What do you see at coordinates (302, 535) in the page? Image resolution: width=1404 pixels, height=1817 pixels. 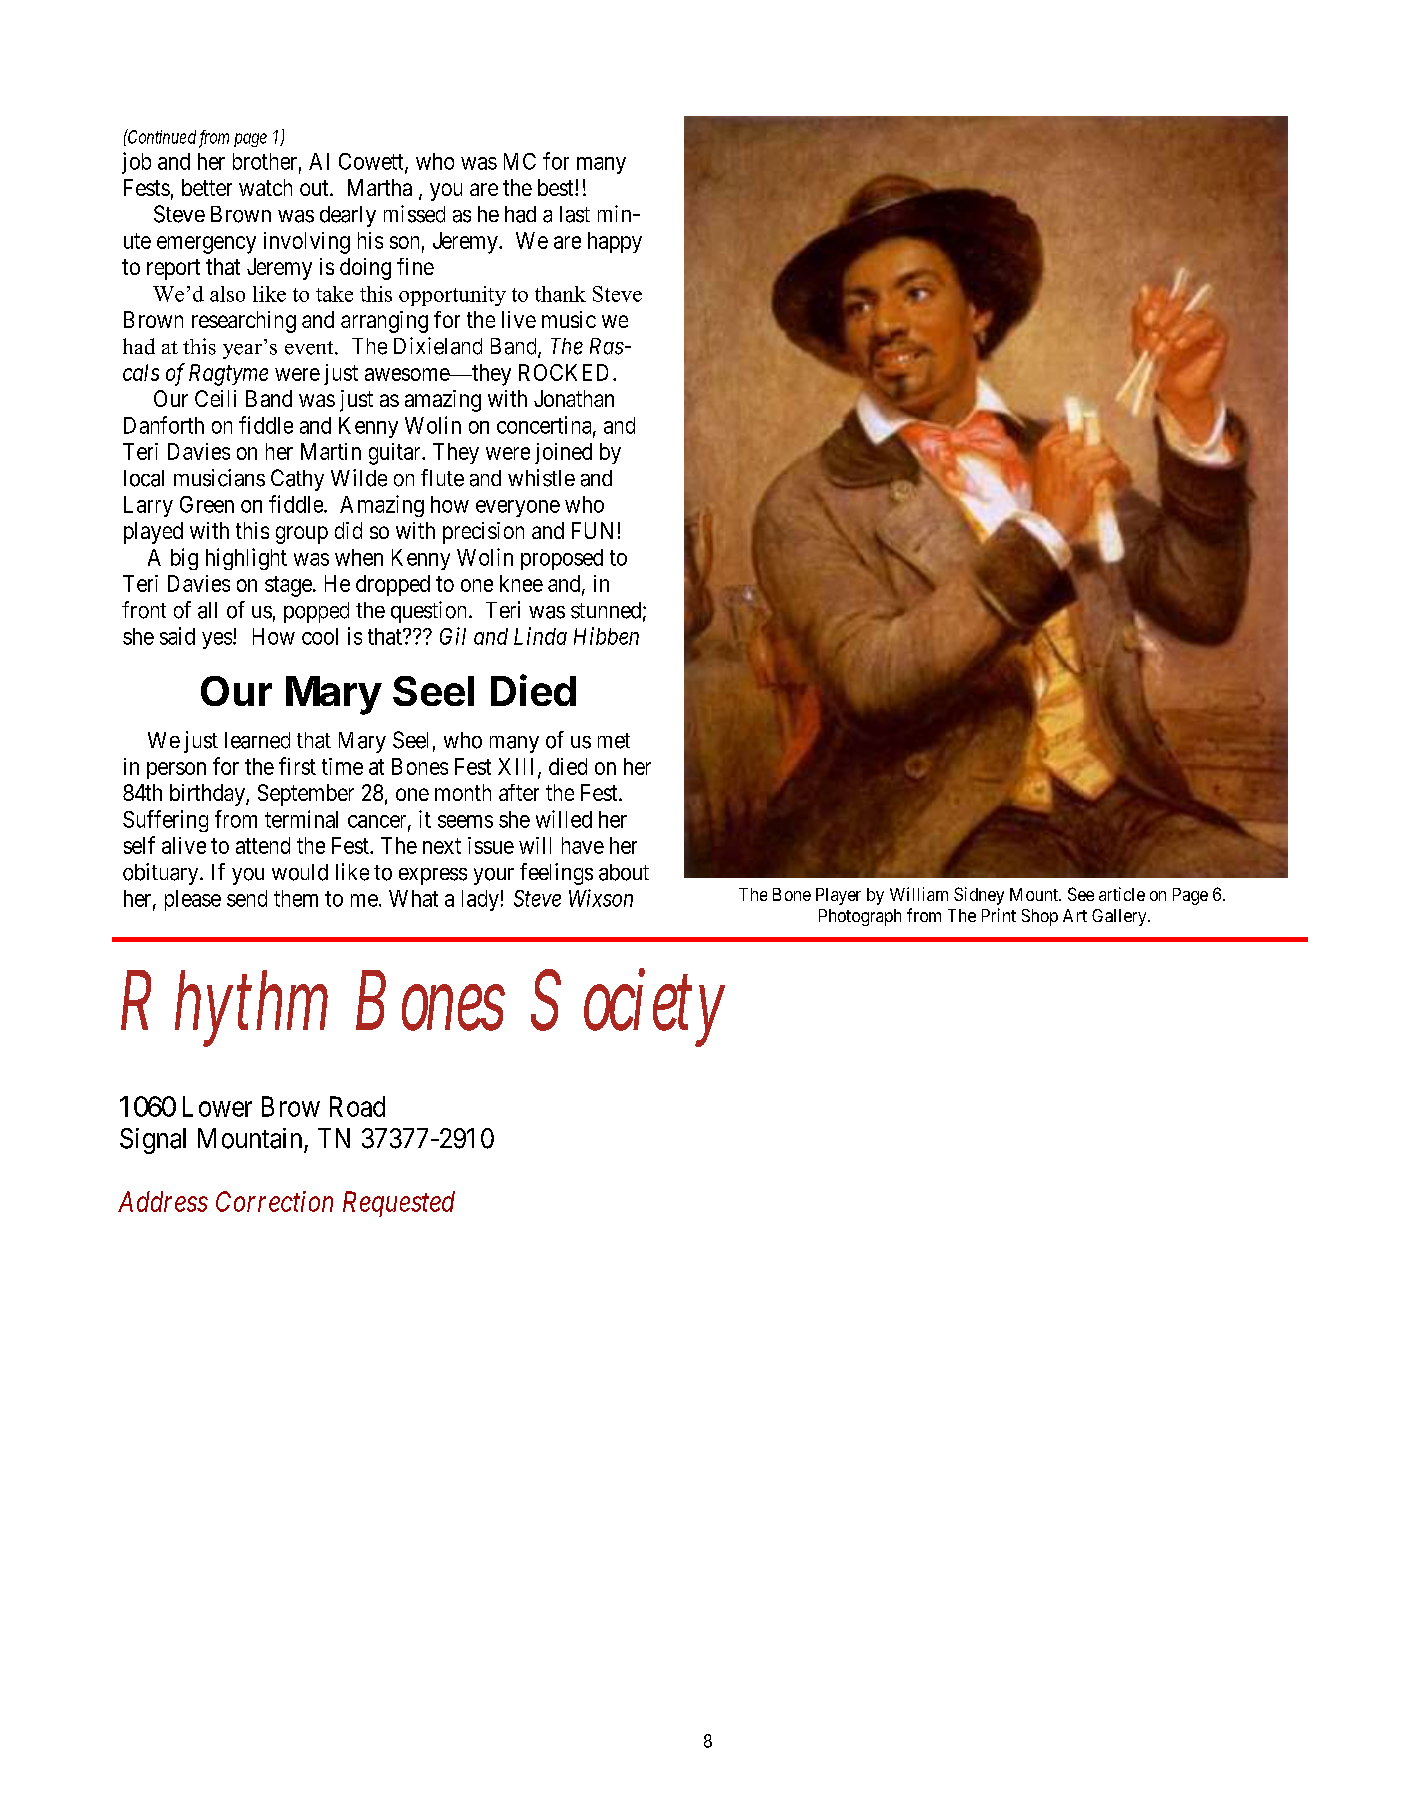 I see `group` at bounding box center [302, 535].
